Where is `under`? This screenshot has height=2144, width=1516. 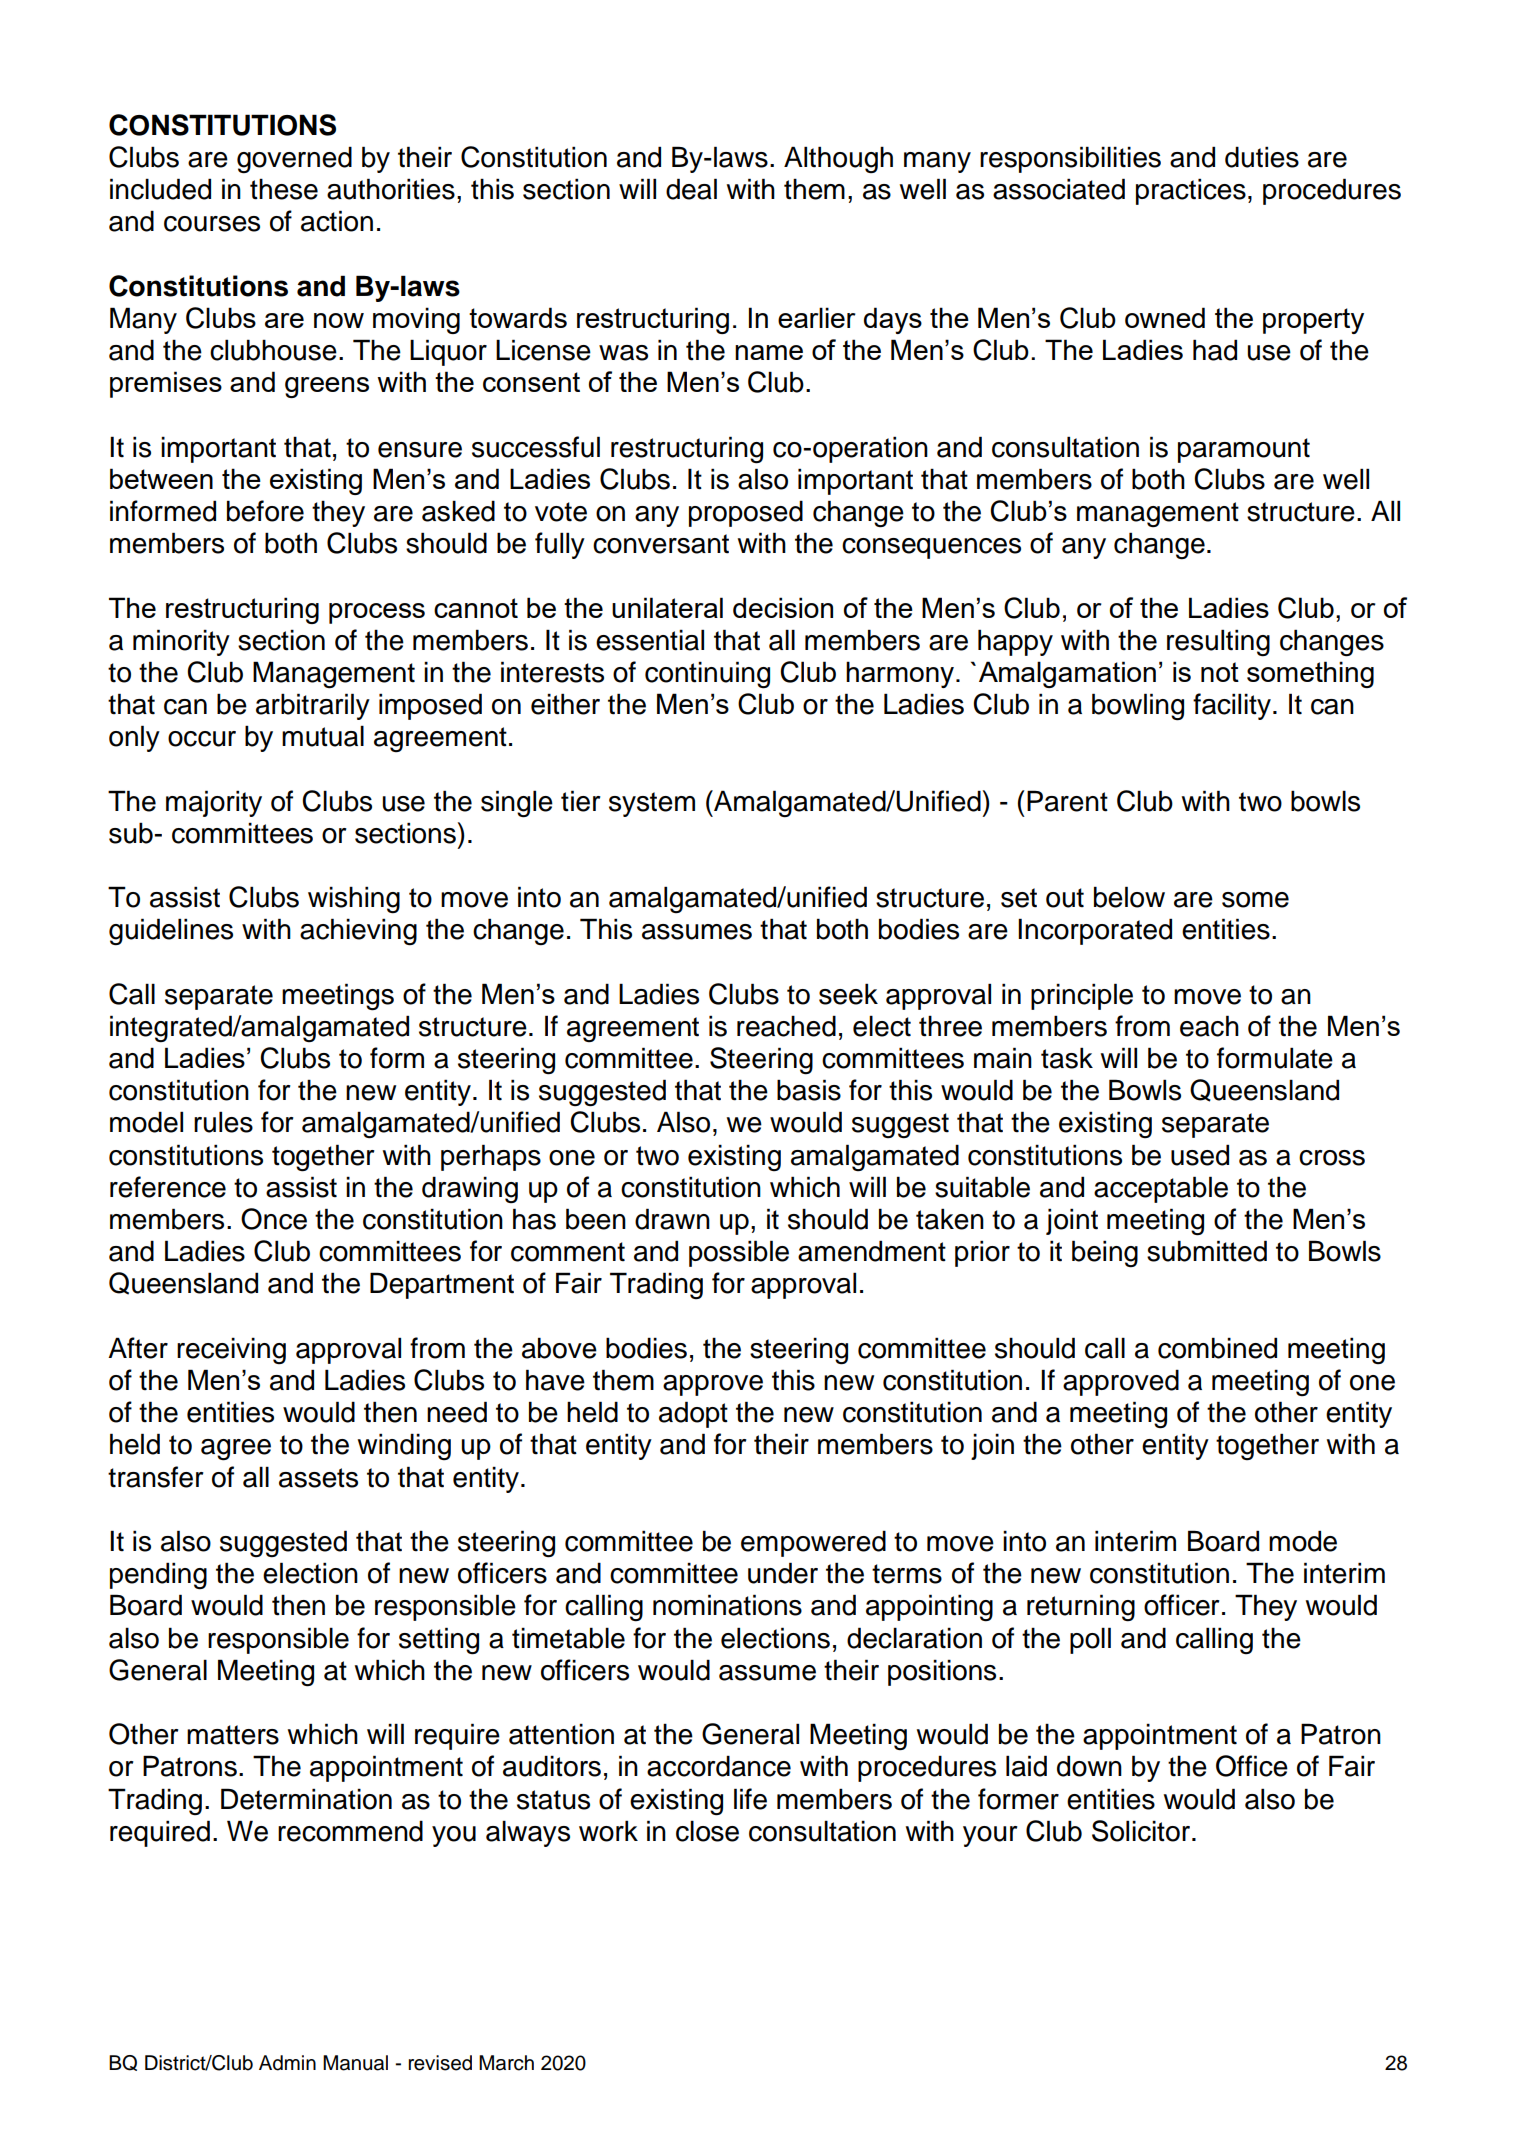 under is located at coordinates (783, 1573).
